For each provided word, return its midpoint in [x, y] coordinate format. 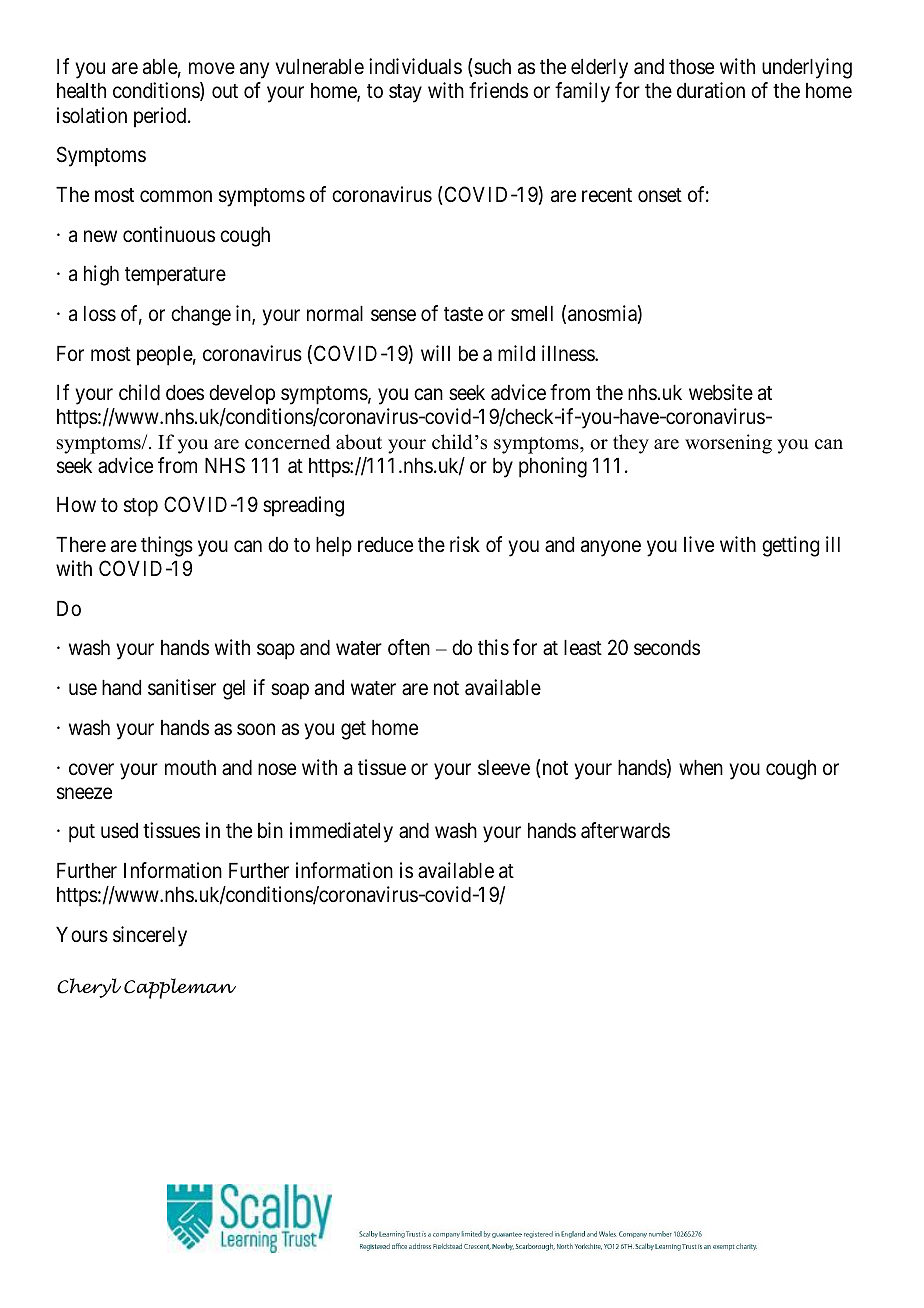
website [721, 392]
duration [711, 90]
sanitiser [182, 687]
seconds [667, 648]
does [185, 393]
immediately [341, 832]
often [409, 647]
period [161, 117]
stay [405, 93]
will [435, 353]
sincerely [150, 936]
